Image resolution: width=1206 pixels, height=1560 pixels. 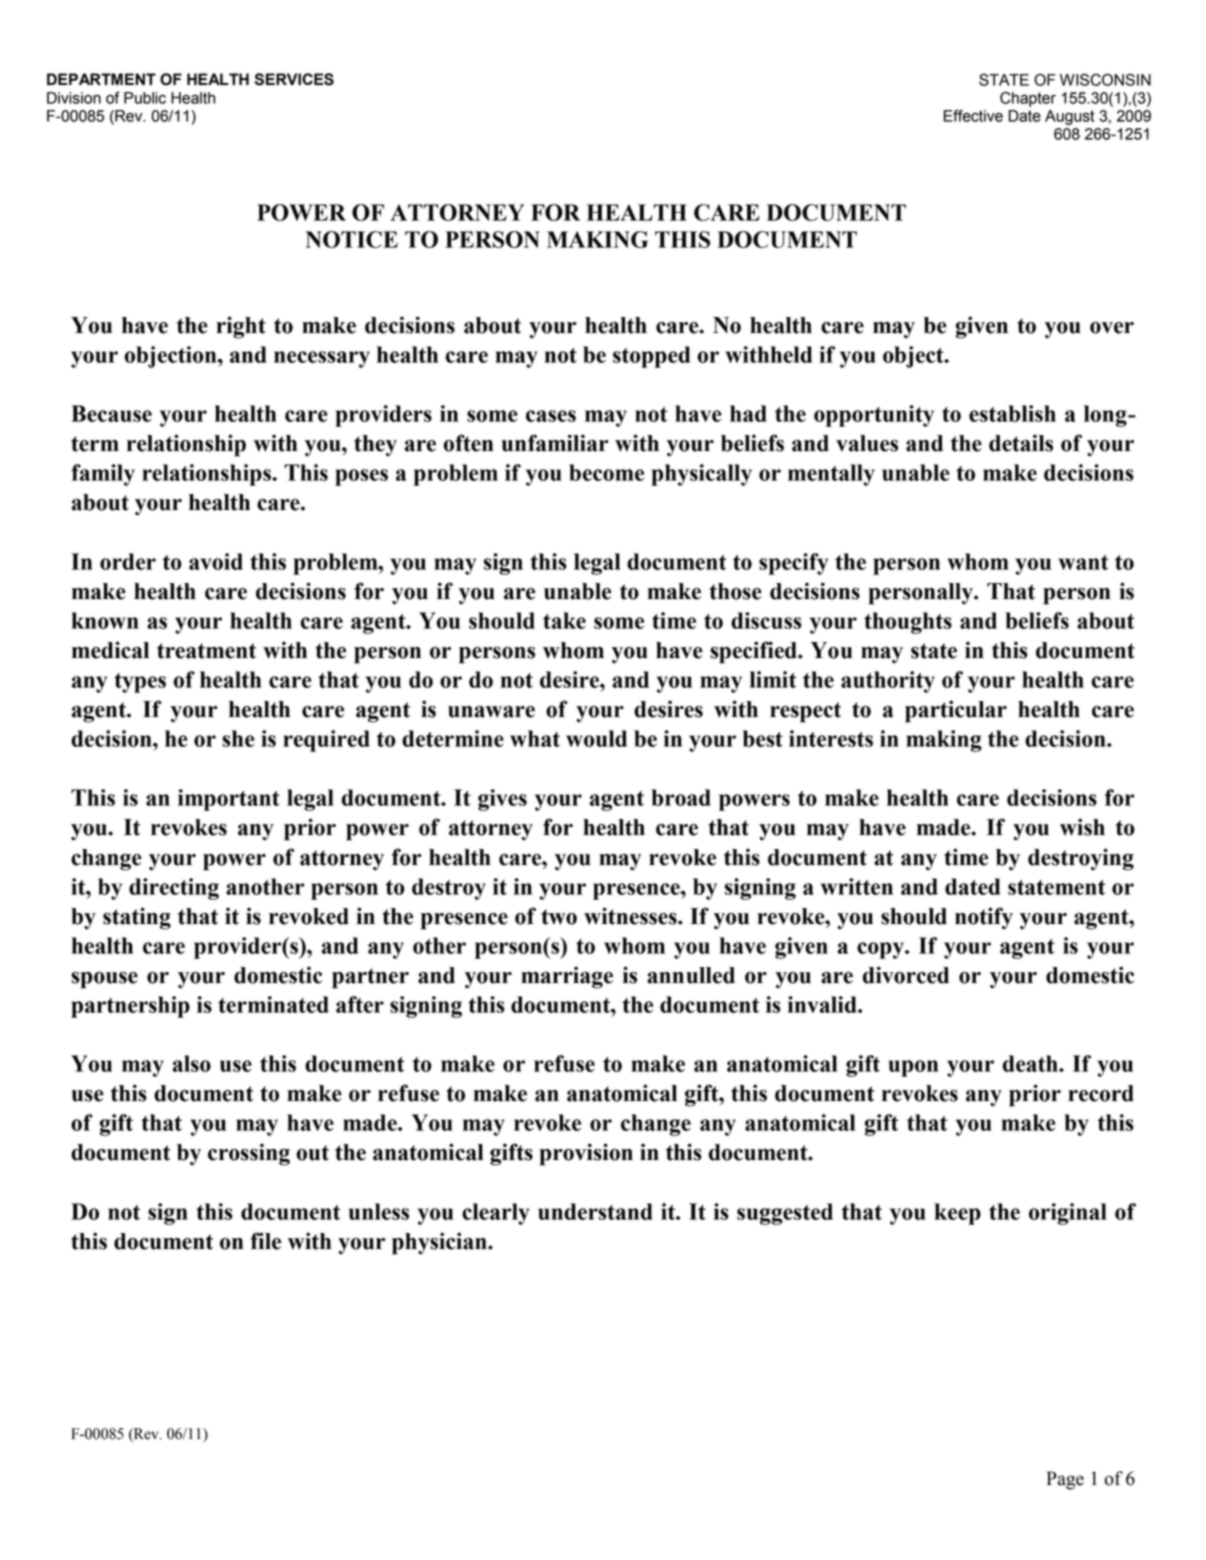 What do you see at coordinates (192, 1063) in the screenshot?
I see `also` at bounding box center [192, 1063].
